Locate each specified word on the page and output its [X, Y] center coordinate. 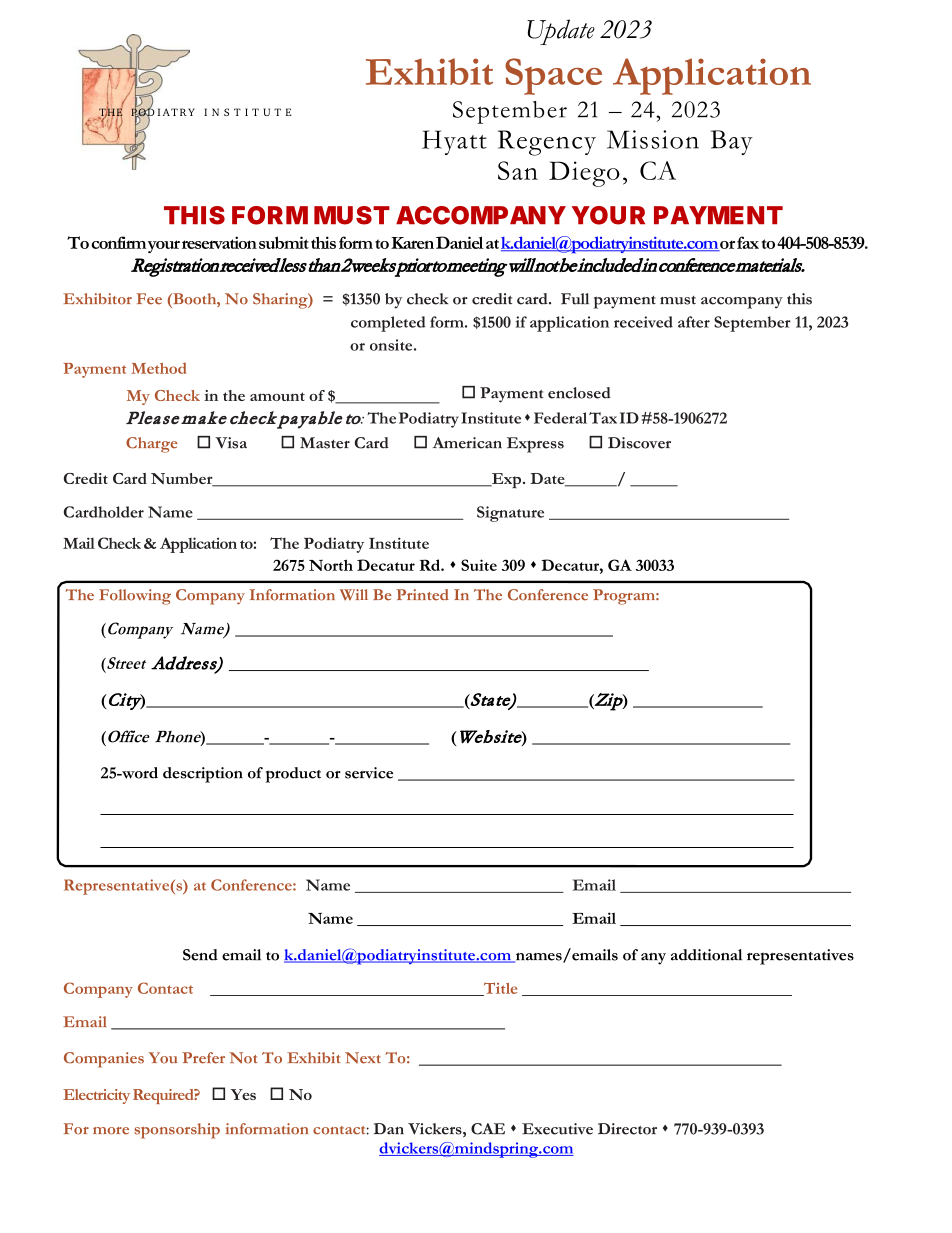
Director [627, 1129]
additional [706, 955]
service [369, 773]
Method [158, 368]
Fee [149, 299]
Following [135, 597]
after [694, 322]
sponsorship [177, 1131]
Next [363, 1058]
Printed [422, 595]
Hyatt [454, 142]
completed [388, 324]
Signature [510, 514]
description [203, 775]
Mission [653, 139]
